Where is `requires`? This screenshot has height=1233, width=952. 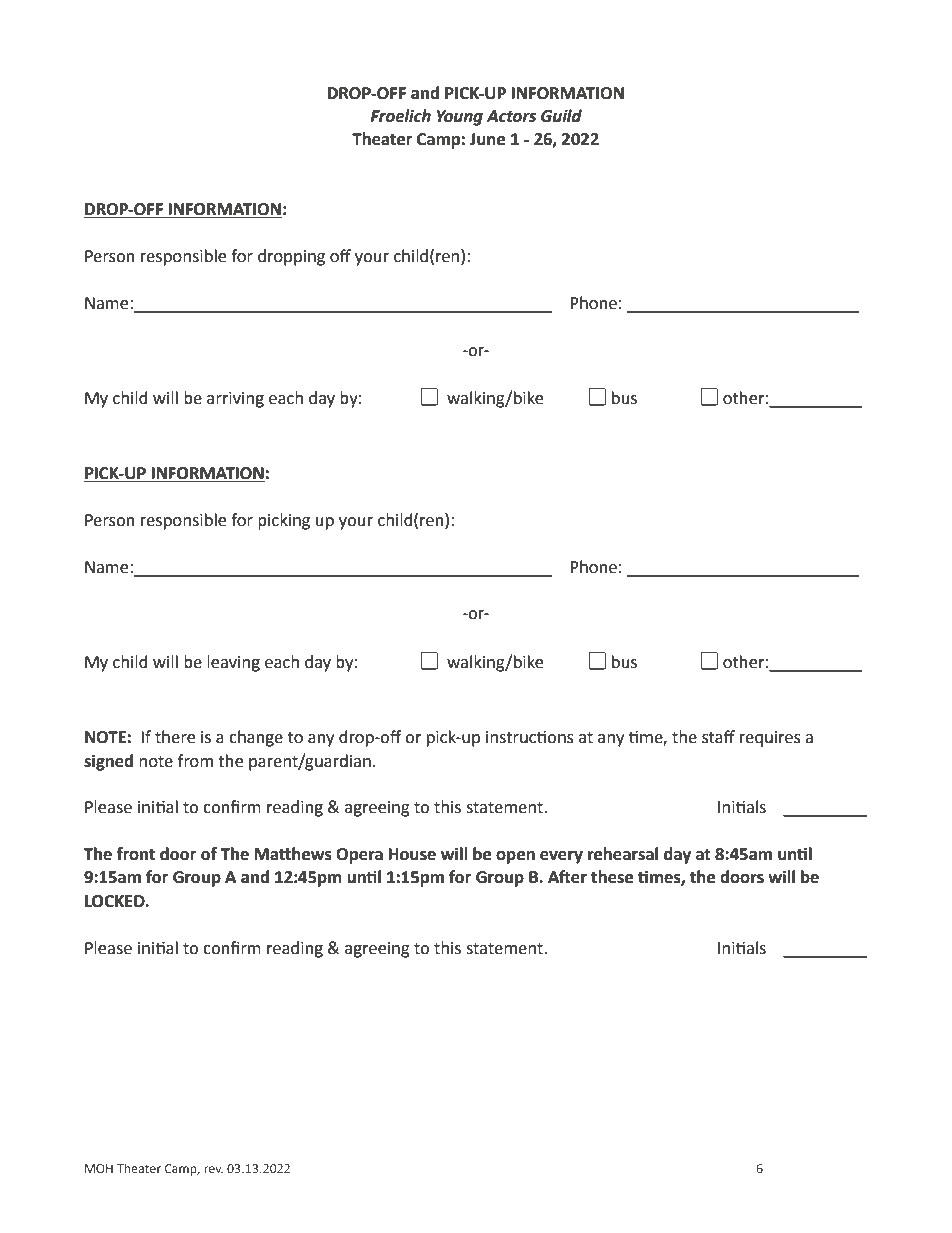
requires is located at coordinates (770, 739).
